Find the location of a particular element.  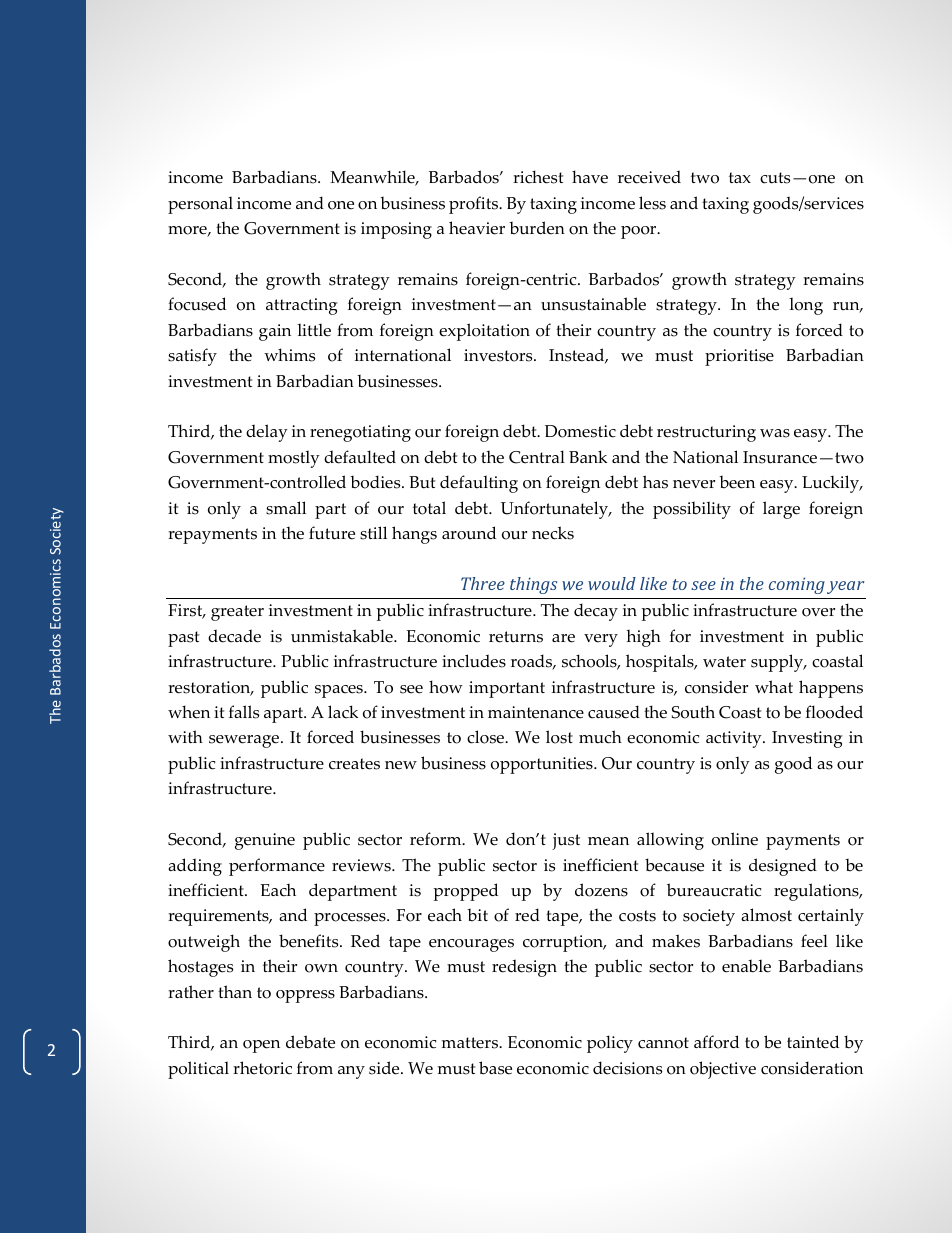

base is located at coordinates (495, 1068).
